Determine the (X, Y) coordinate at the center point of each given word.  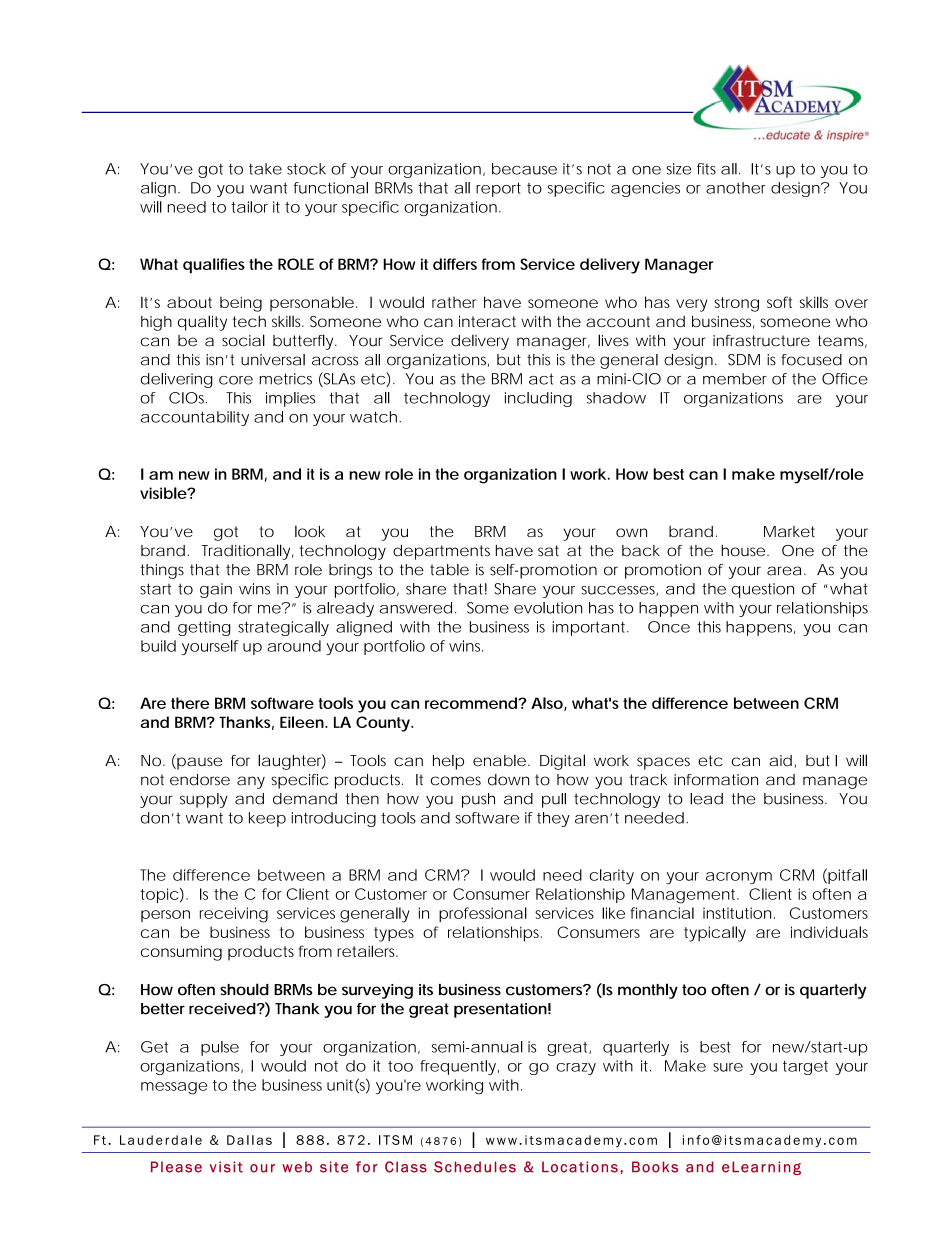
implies (290, 399)
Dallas (249, 1140)
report (498, 189)
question (763, 590)
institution (737, 913)
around (294, 646)
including (538, 399)
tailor (249, 207)
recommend (471, 703)
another (736, 188)
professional (483, 914)
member (735, 379)
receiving (234, 915)
